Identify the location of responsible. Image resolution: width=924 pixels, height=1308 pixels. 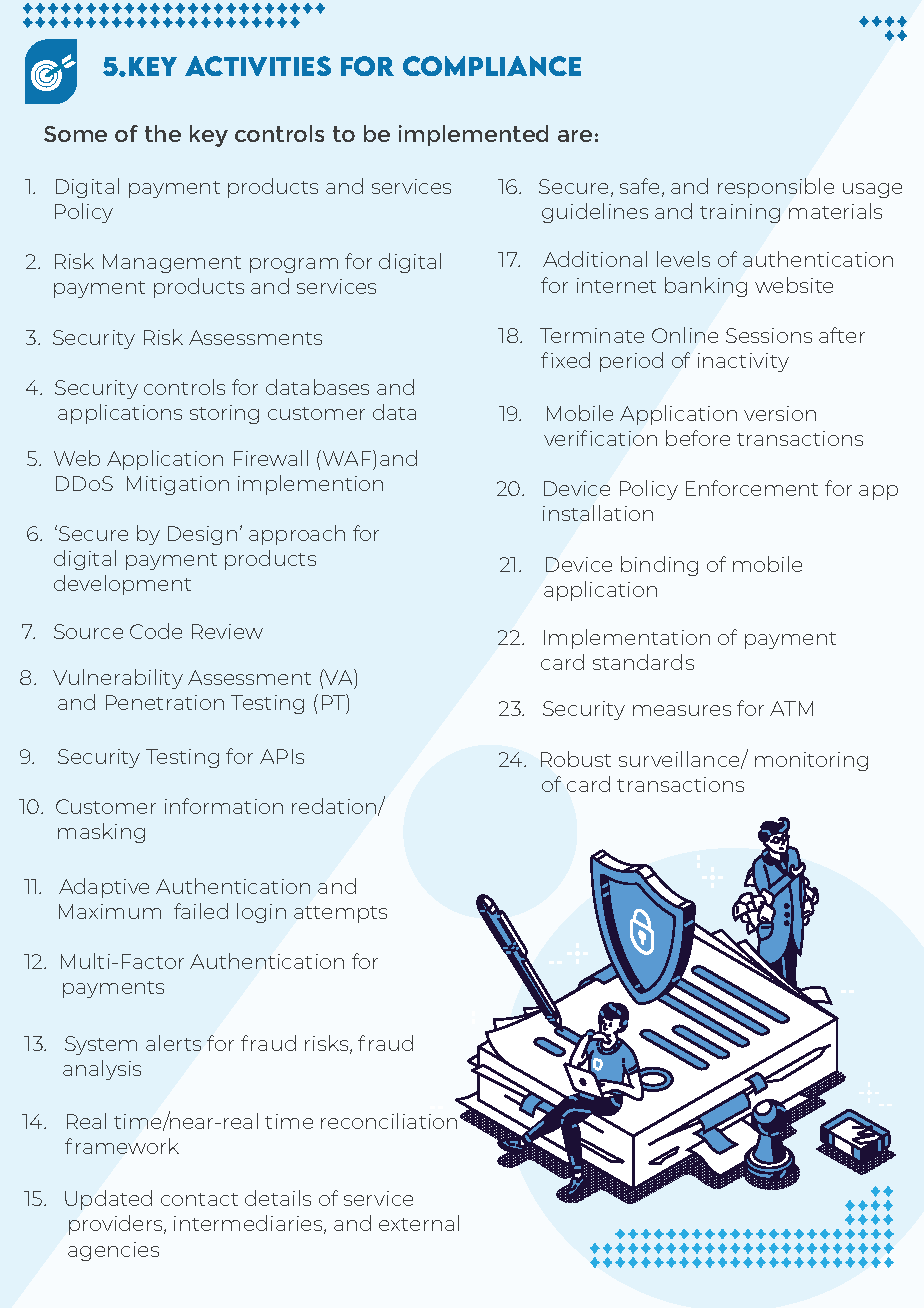
(776, 188).
